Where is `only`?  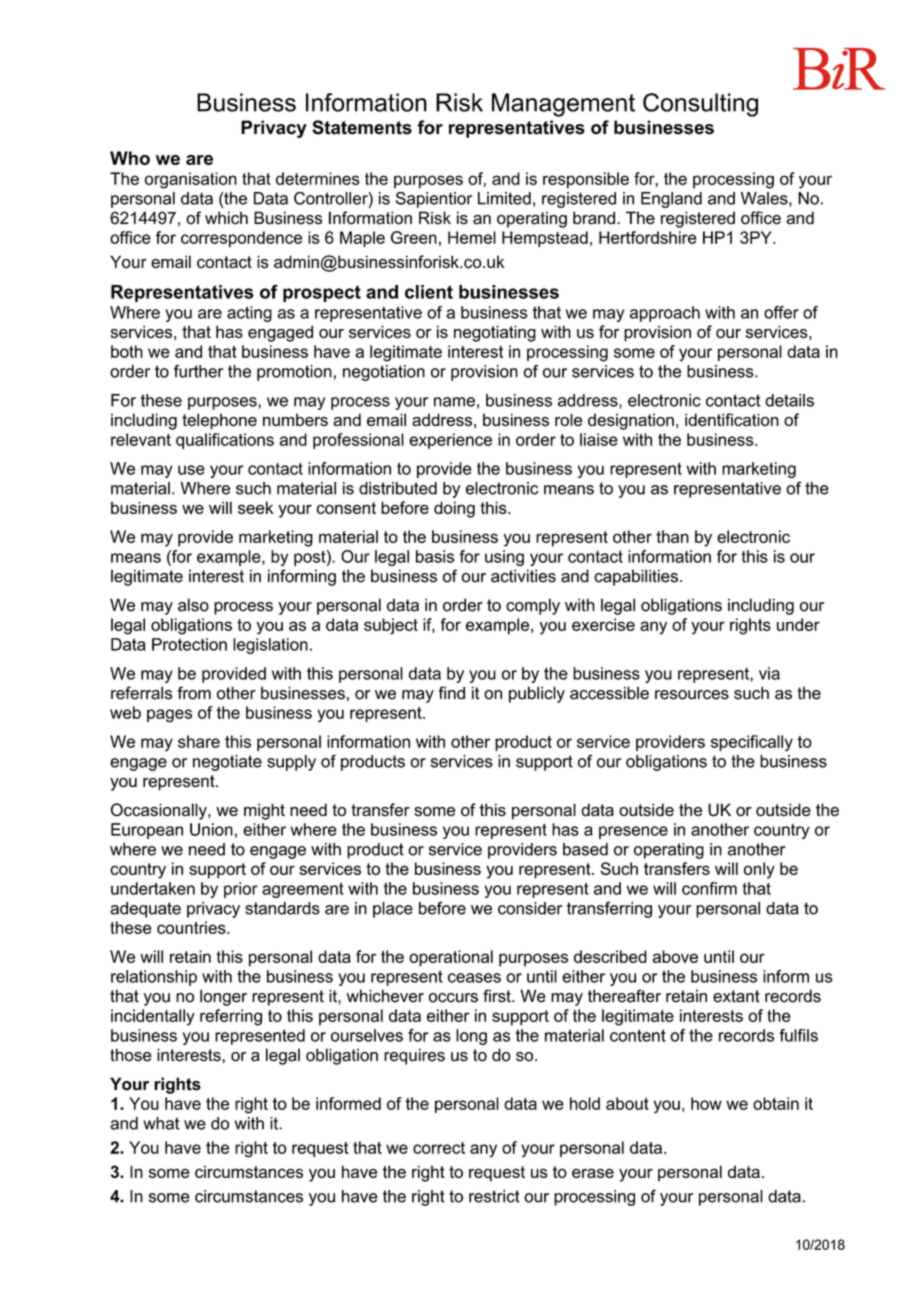
only is located at coordinates (759, 870).
